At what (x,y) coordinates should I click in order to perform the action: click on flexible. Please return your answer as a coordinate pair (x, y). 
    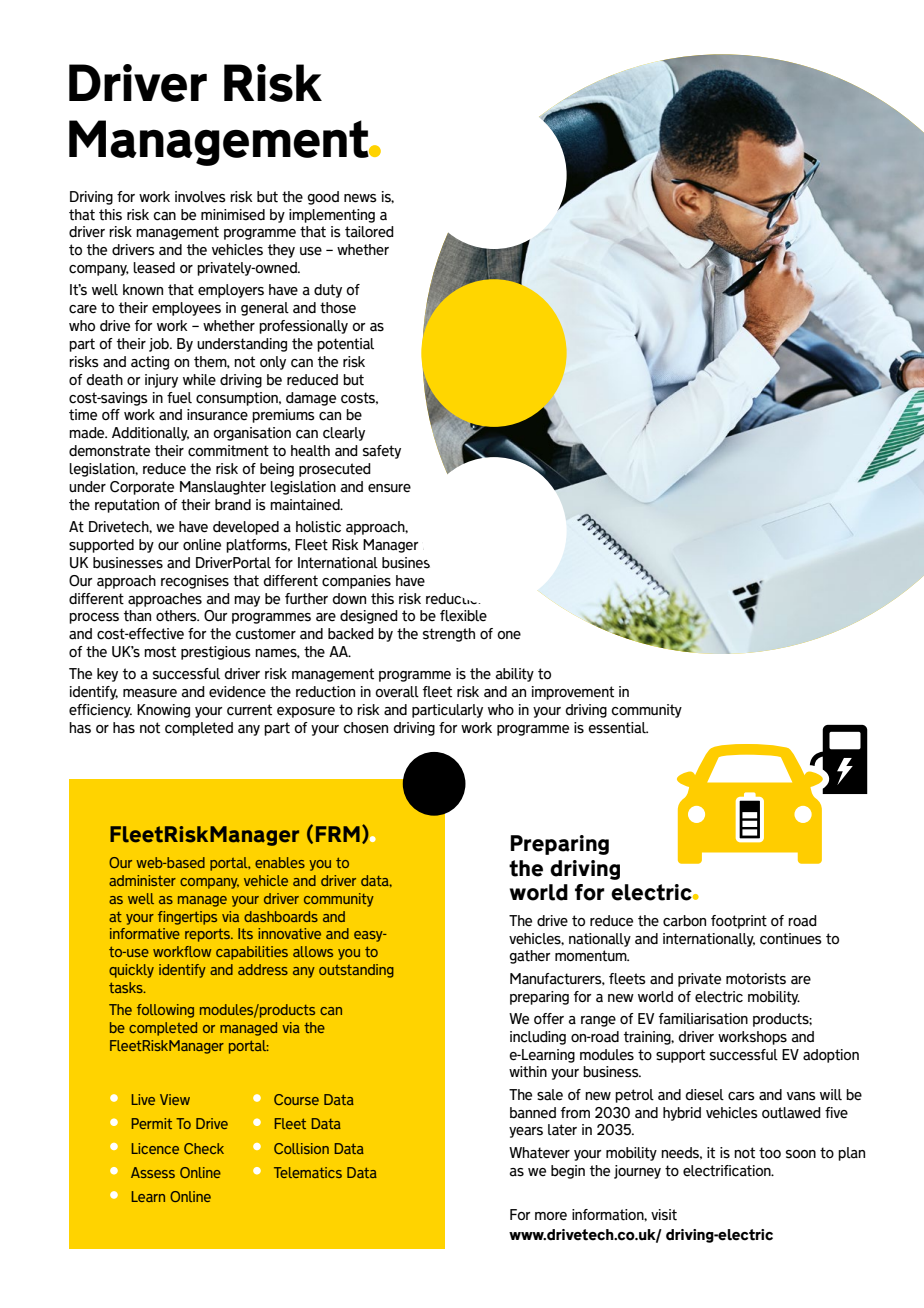
    Looking at the image, I should click on (463, 616).
